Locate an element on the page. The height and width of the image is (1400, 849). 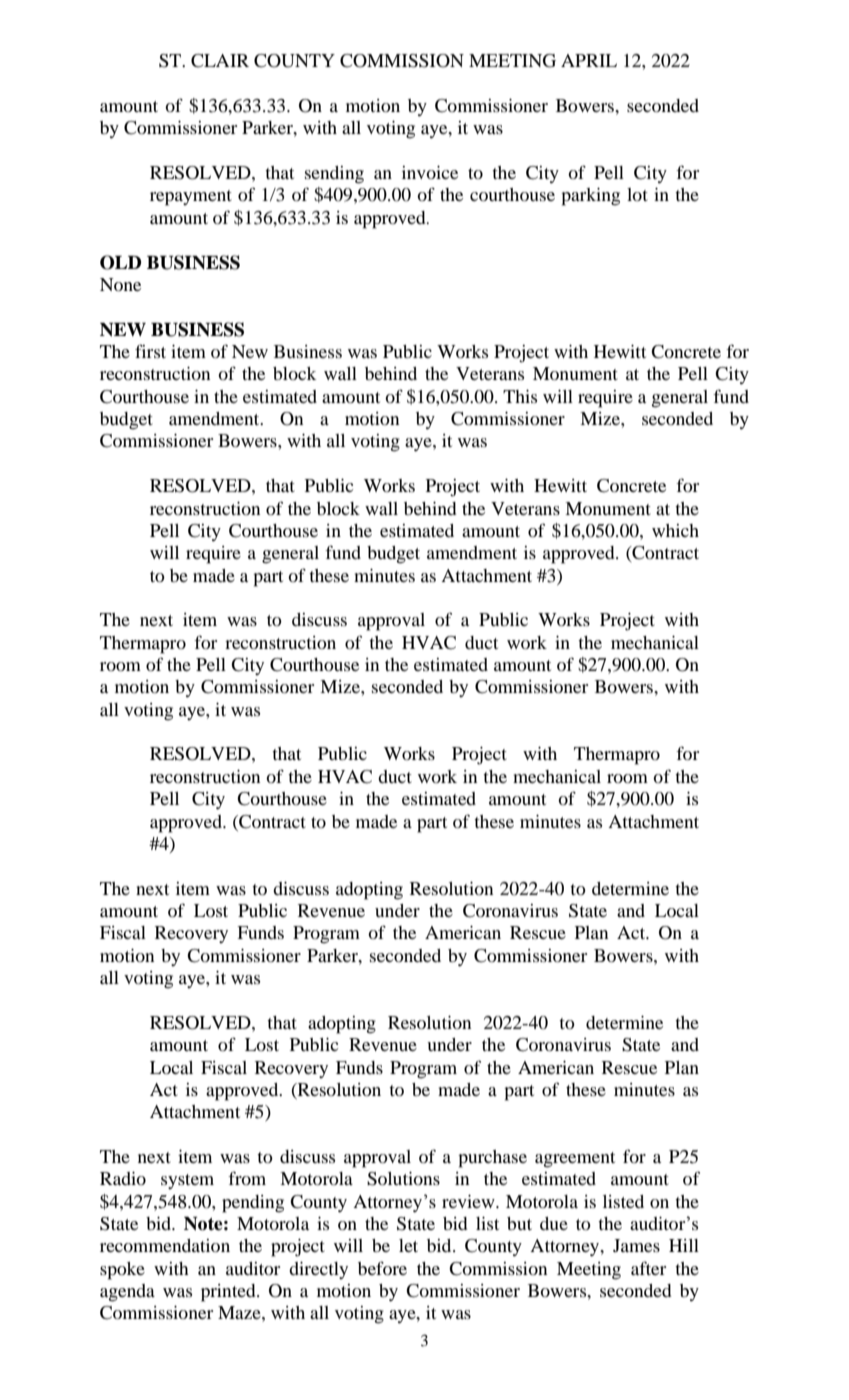
recommendation is located at coordinates (165, 1245).
